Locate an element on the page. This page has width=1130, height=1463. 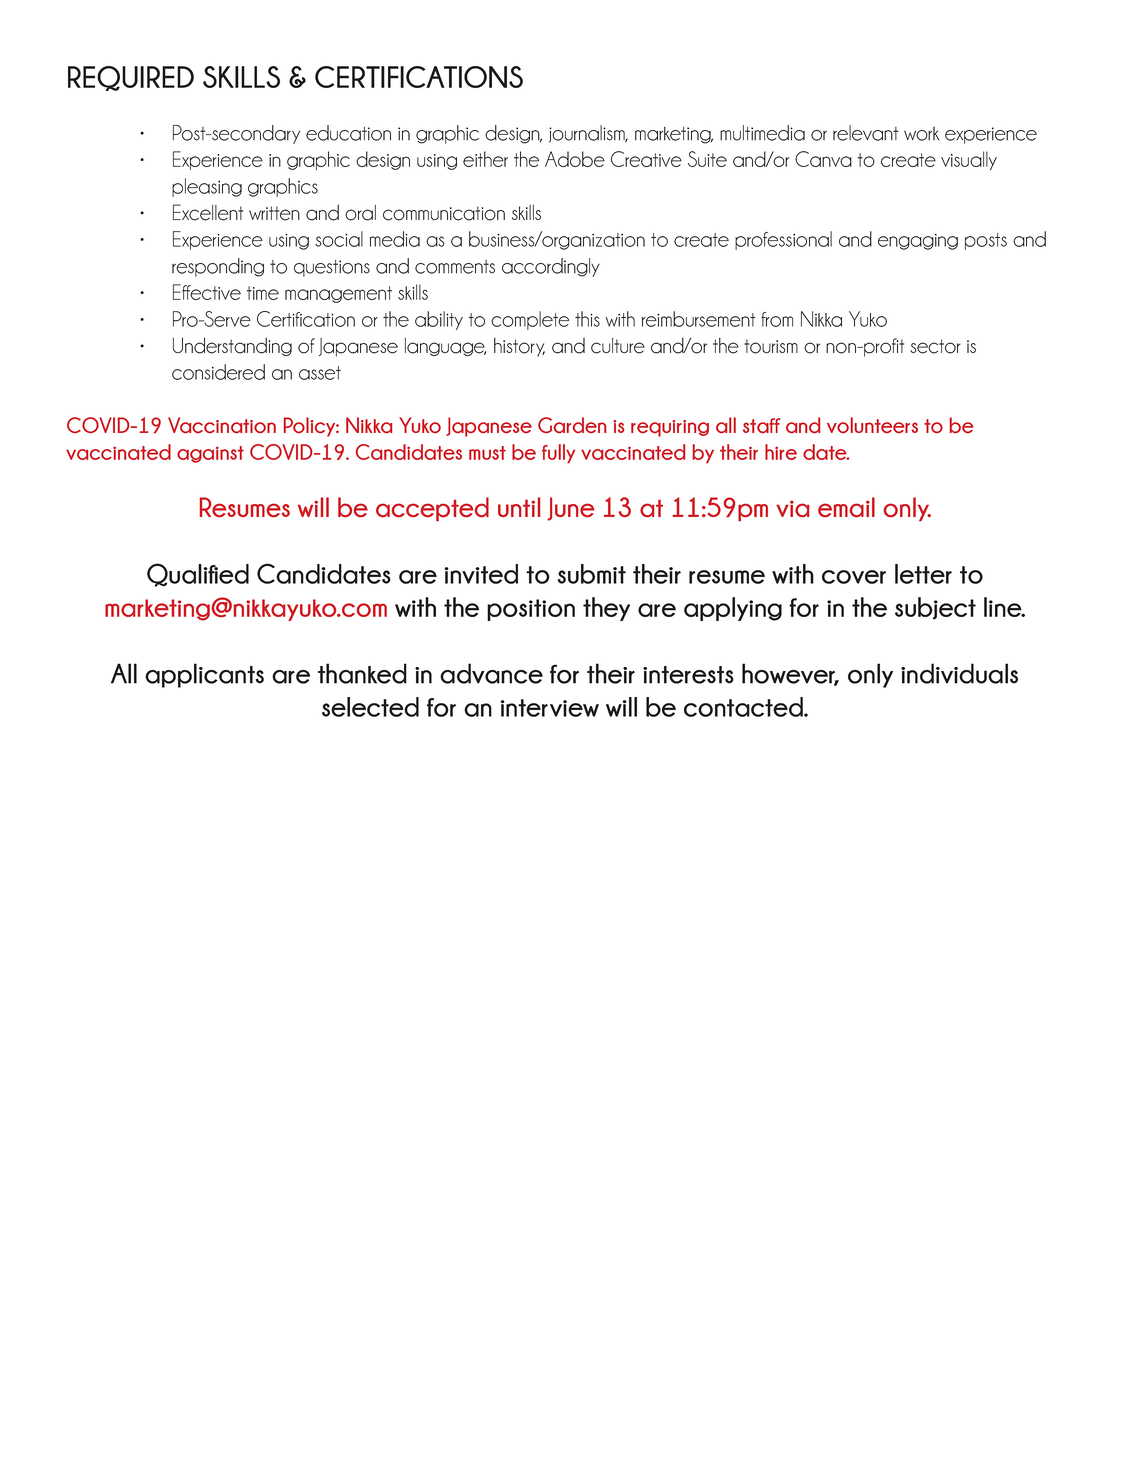
responding is located at coordinates (218, 267).
